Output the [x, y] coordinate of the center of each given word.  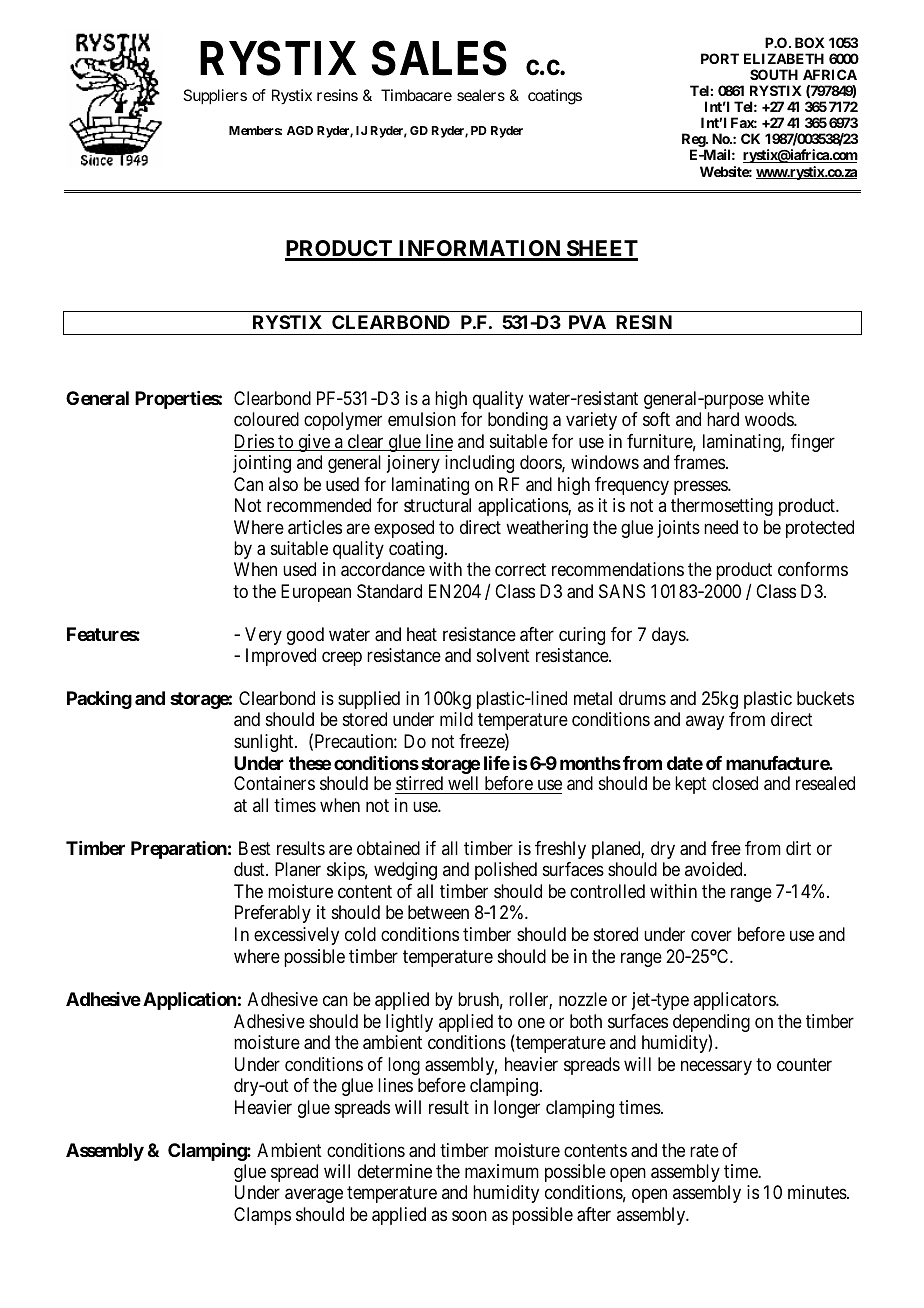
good [305, 636]
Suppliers [215, 97]
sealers [481, 95]
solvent [503, 655]
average [314, 1196]
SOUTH [774, 74]
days [669, 636]
